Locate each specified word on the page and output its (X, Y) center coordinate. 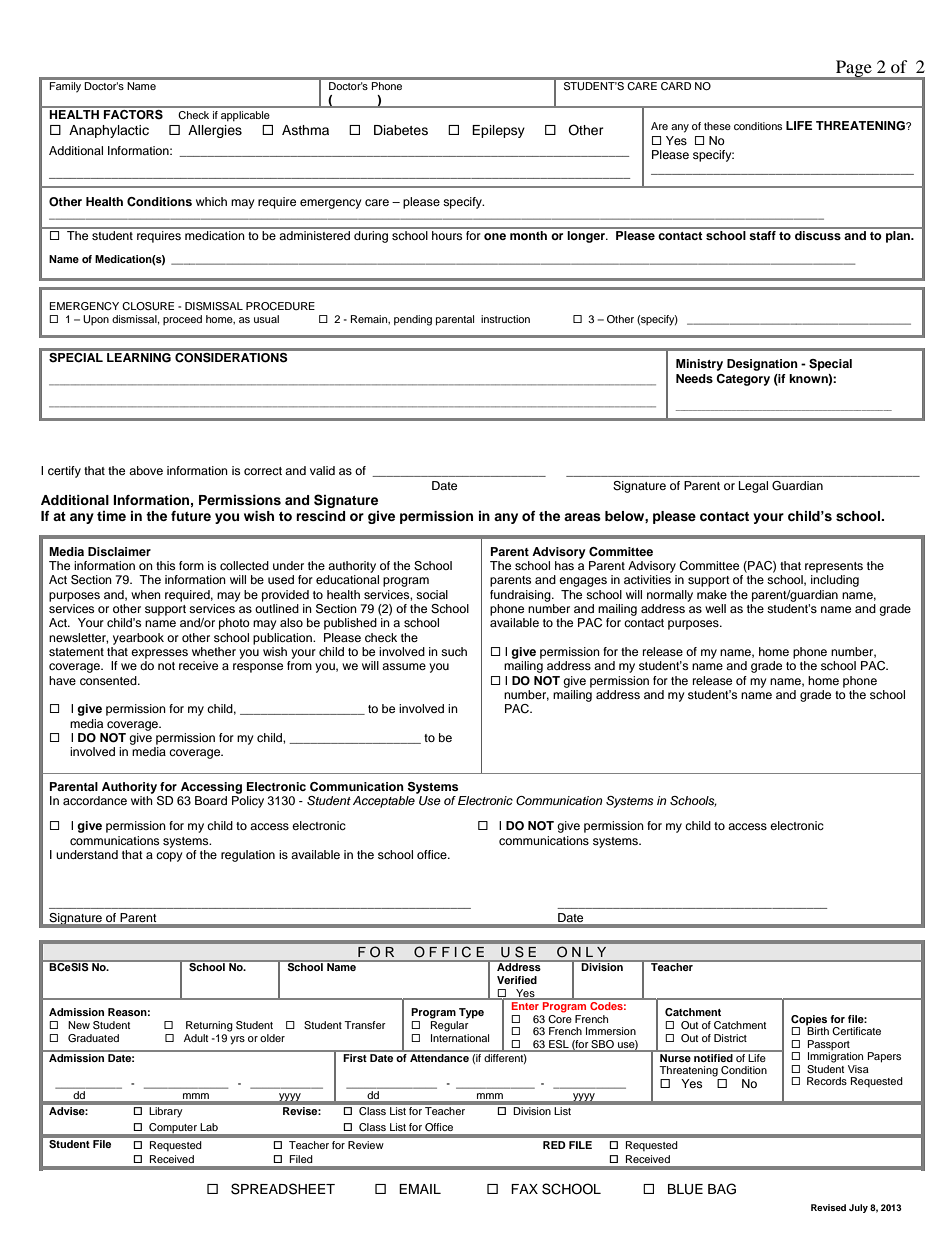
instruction (505, 319)
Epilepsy (498, 131)
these (717, 126)
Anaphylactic (109, 131)
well (715, 608)
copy (169, 857)
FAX (524, 1189)
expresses (159, 654)
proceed (182, 320)
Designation (762, 365)
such (454, 651)
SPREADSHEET (283, 1189)
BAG (722, 1189)
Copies (809, 1020)
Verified (517, 980)
